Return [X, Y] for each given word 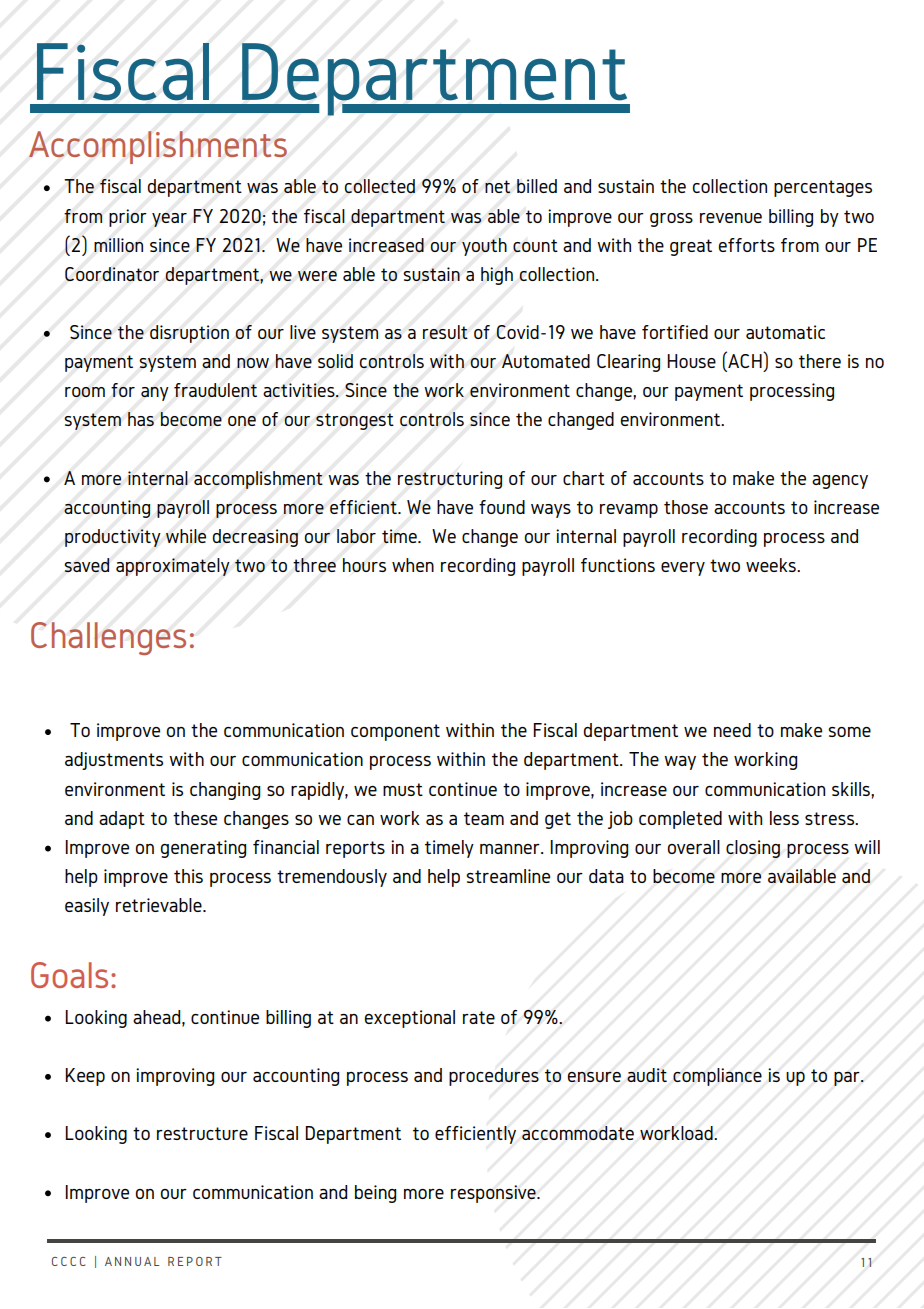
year [169, 220]
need [732, 730]
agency [840, 482]
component [395, 732]
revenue [731, 218]
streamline [508, 876]
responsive [494, 1194]
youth [484, 247]
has [141, 419]
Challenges [108, 638]
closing [753, 849]
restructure [202, 1133]
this [188, 876]
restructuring [450, 480]
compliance [717, 1077]
